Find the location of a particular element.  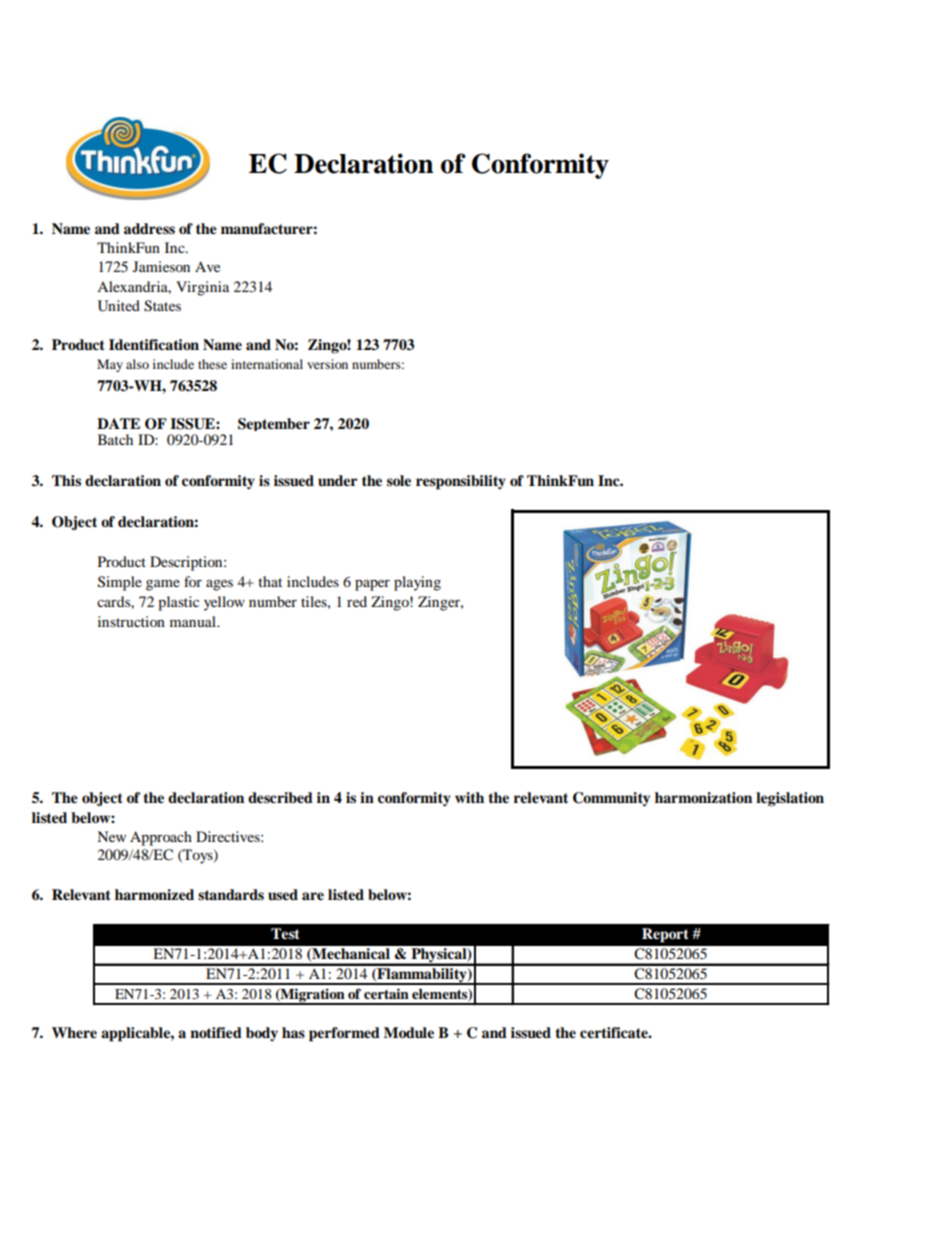

Approach is located at coordinates (161, 838).
